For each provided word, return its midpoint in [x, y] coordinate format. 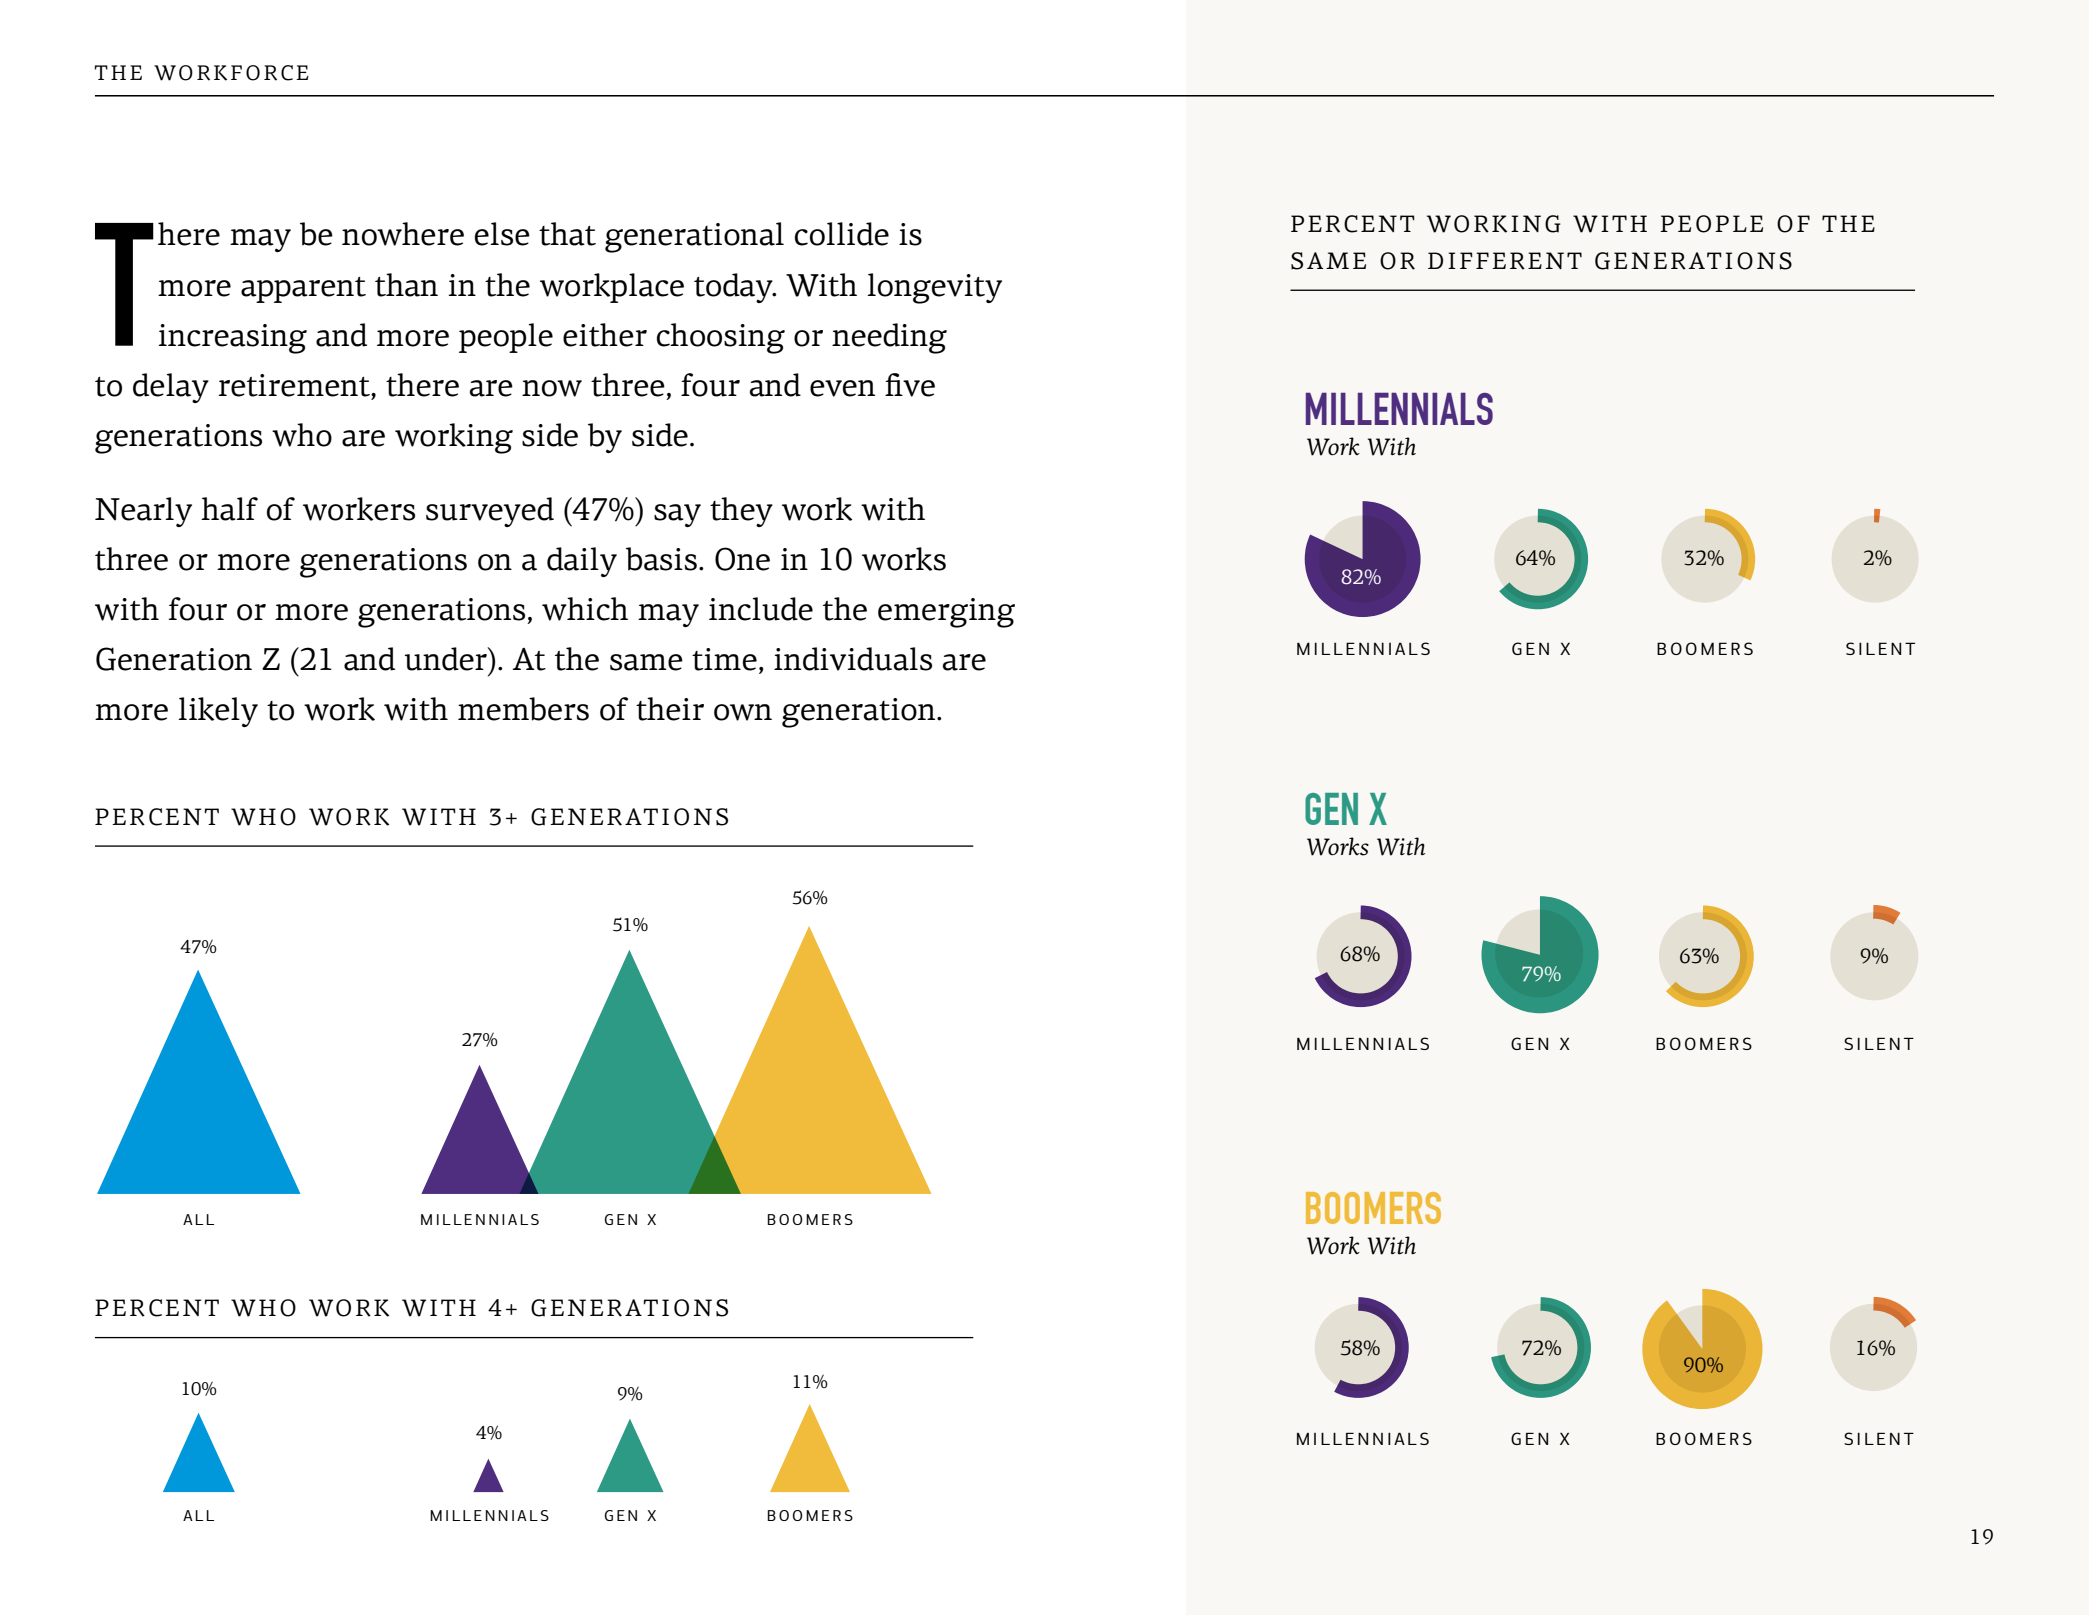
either [605, 335]
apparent [303, 290]
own [743, 712]
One [742, 559]
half [229, 509]
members [523, 709]
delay [171, 388]
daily [582, 562]
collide [842, 234]
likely [218, 712]
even [842, 388]
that [567, 234]
